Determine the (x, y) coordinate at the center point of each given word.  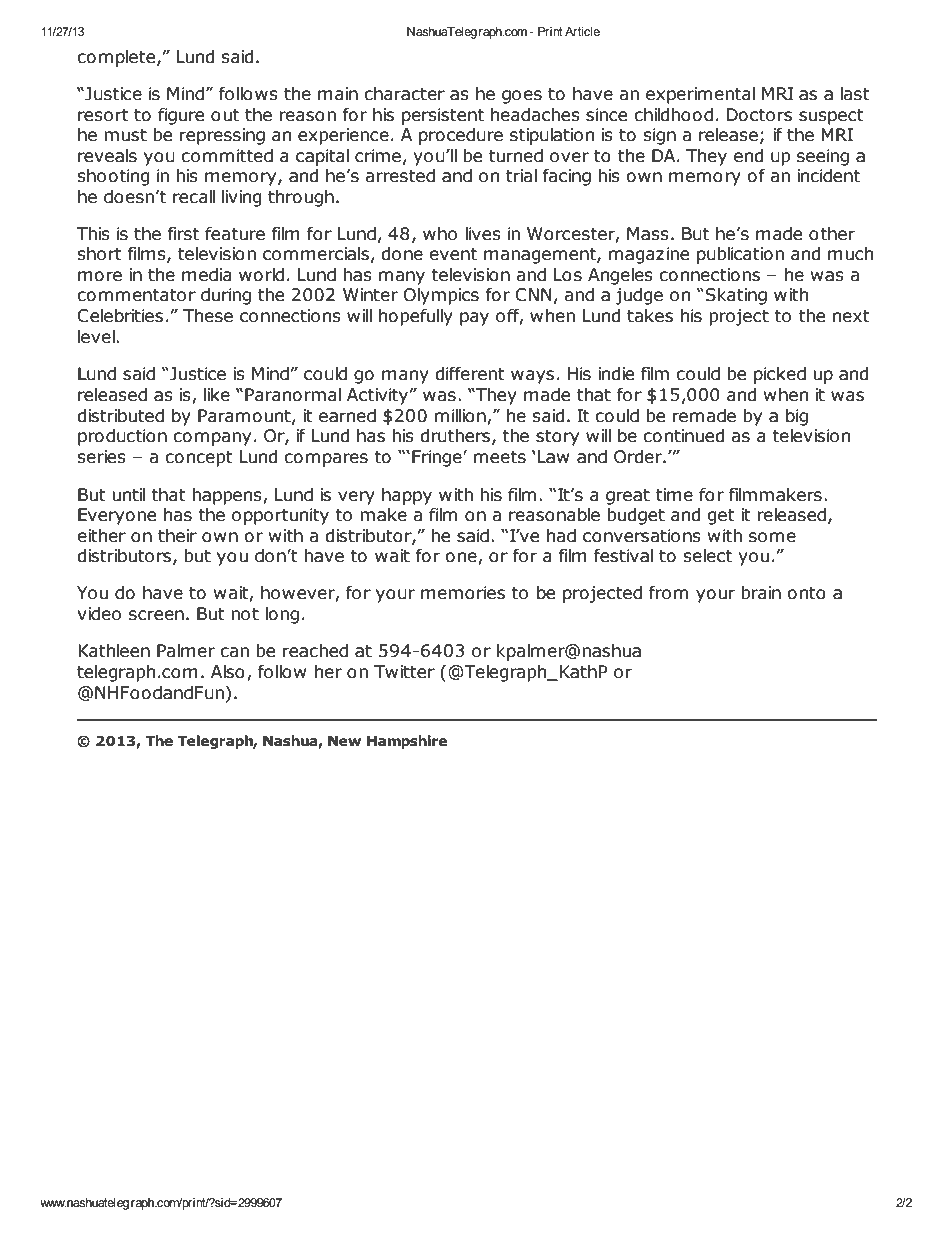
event (453, 254)
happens (228, 496)
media (207, 275)
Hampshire (407, 742)
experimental (700, 95)
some (772, 537)
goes (522, 97)
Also (228, 672)
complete (117, 58)
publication (740, 255)
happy (407, 496)
